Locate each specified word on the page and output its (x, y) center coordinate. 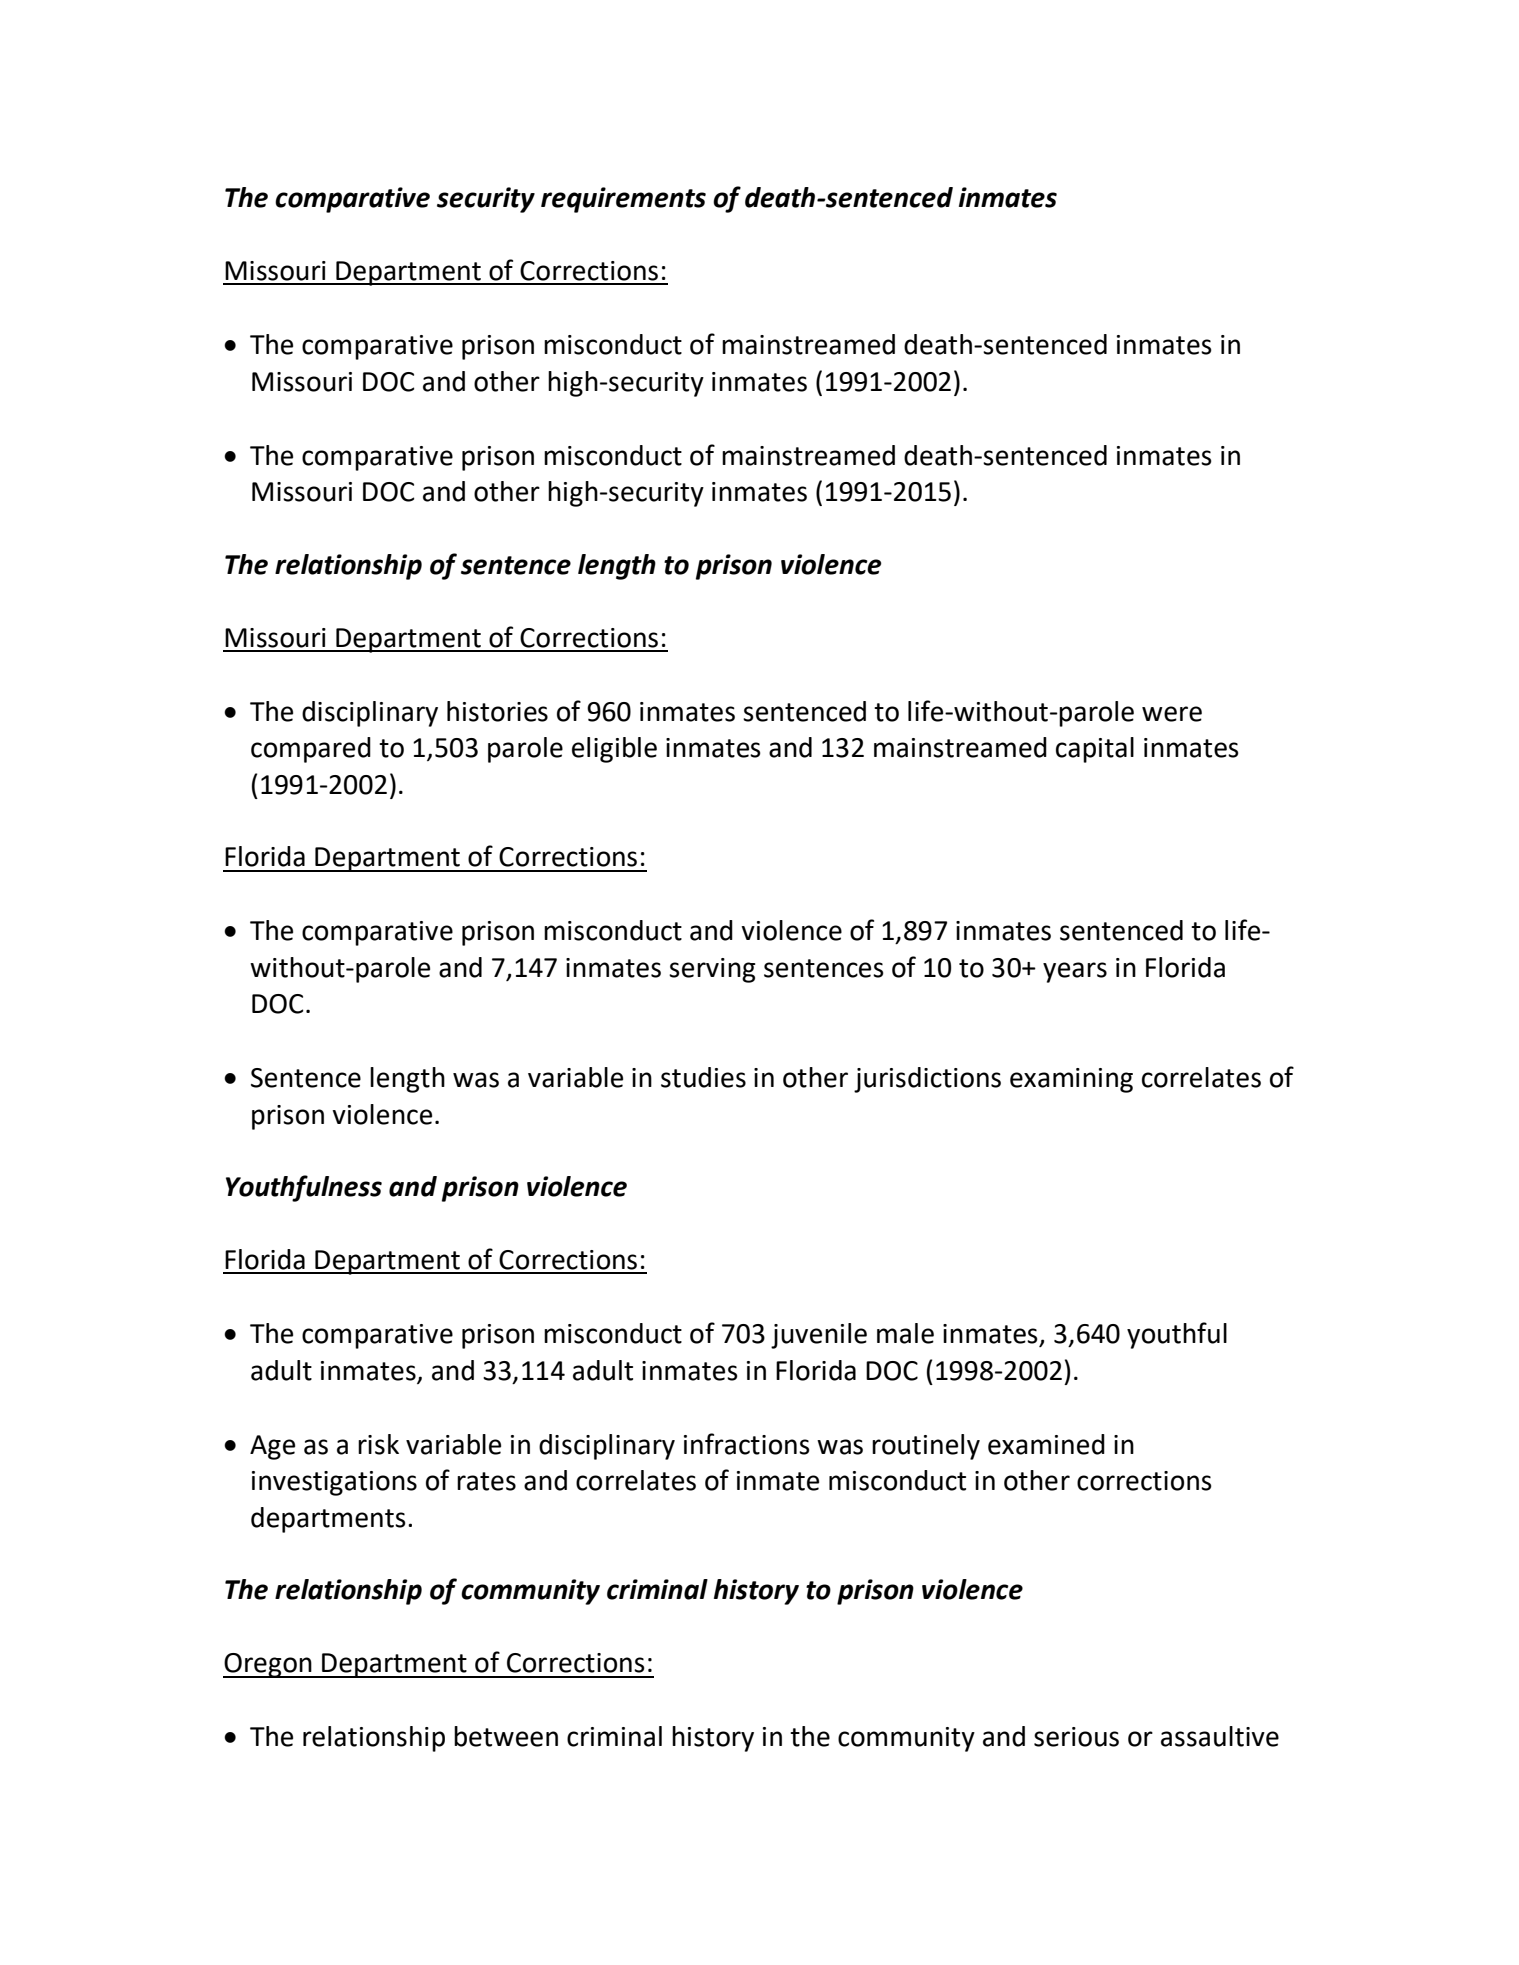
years (1075, 972)
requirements (623, 200)
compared (311, 750)
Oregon (268, 1665)
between (506, 1736)
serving (712, 970)
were (1172, 714)
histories (497, 711)
